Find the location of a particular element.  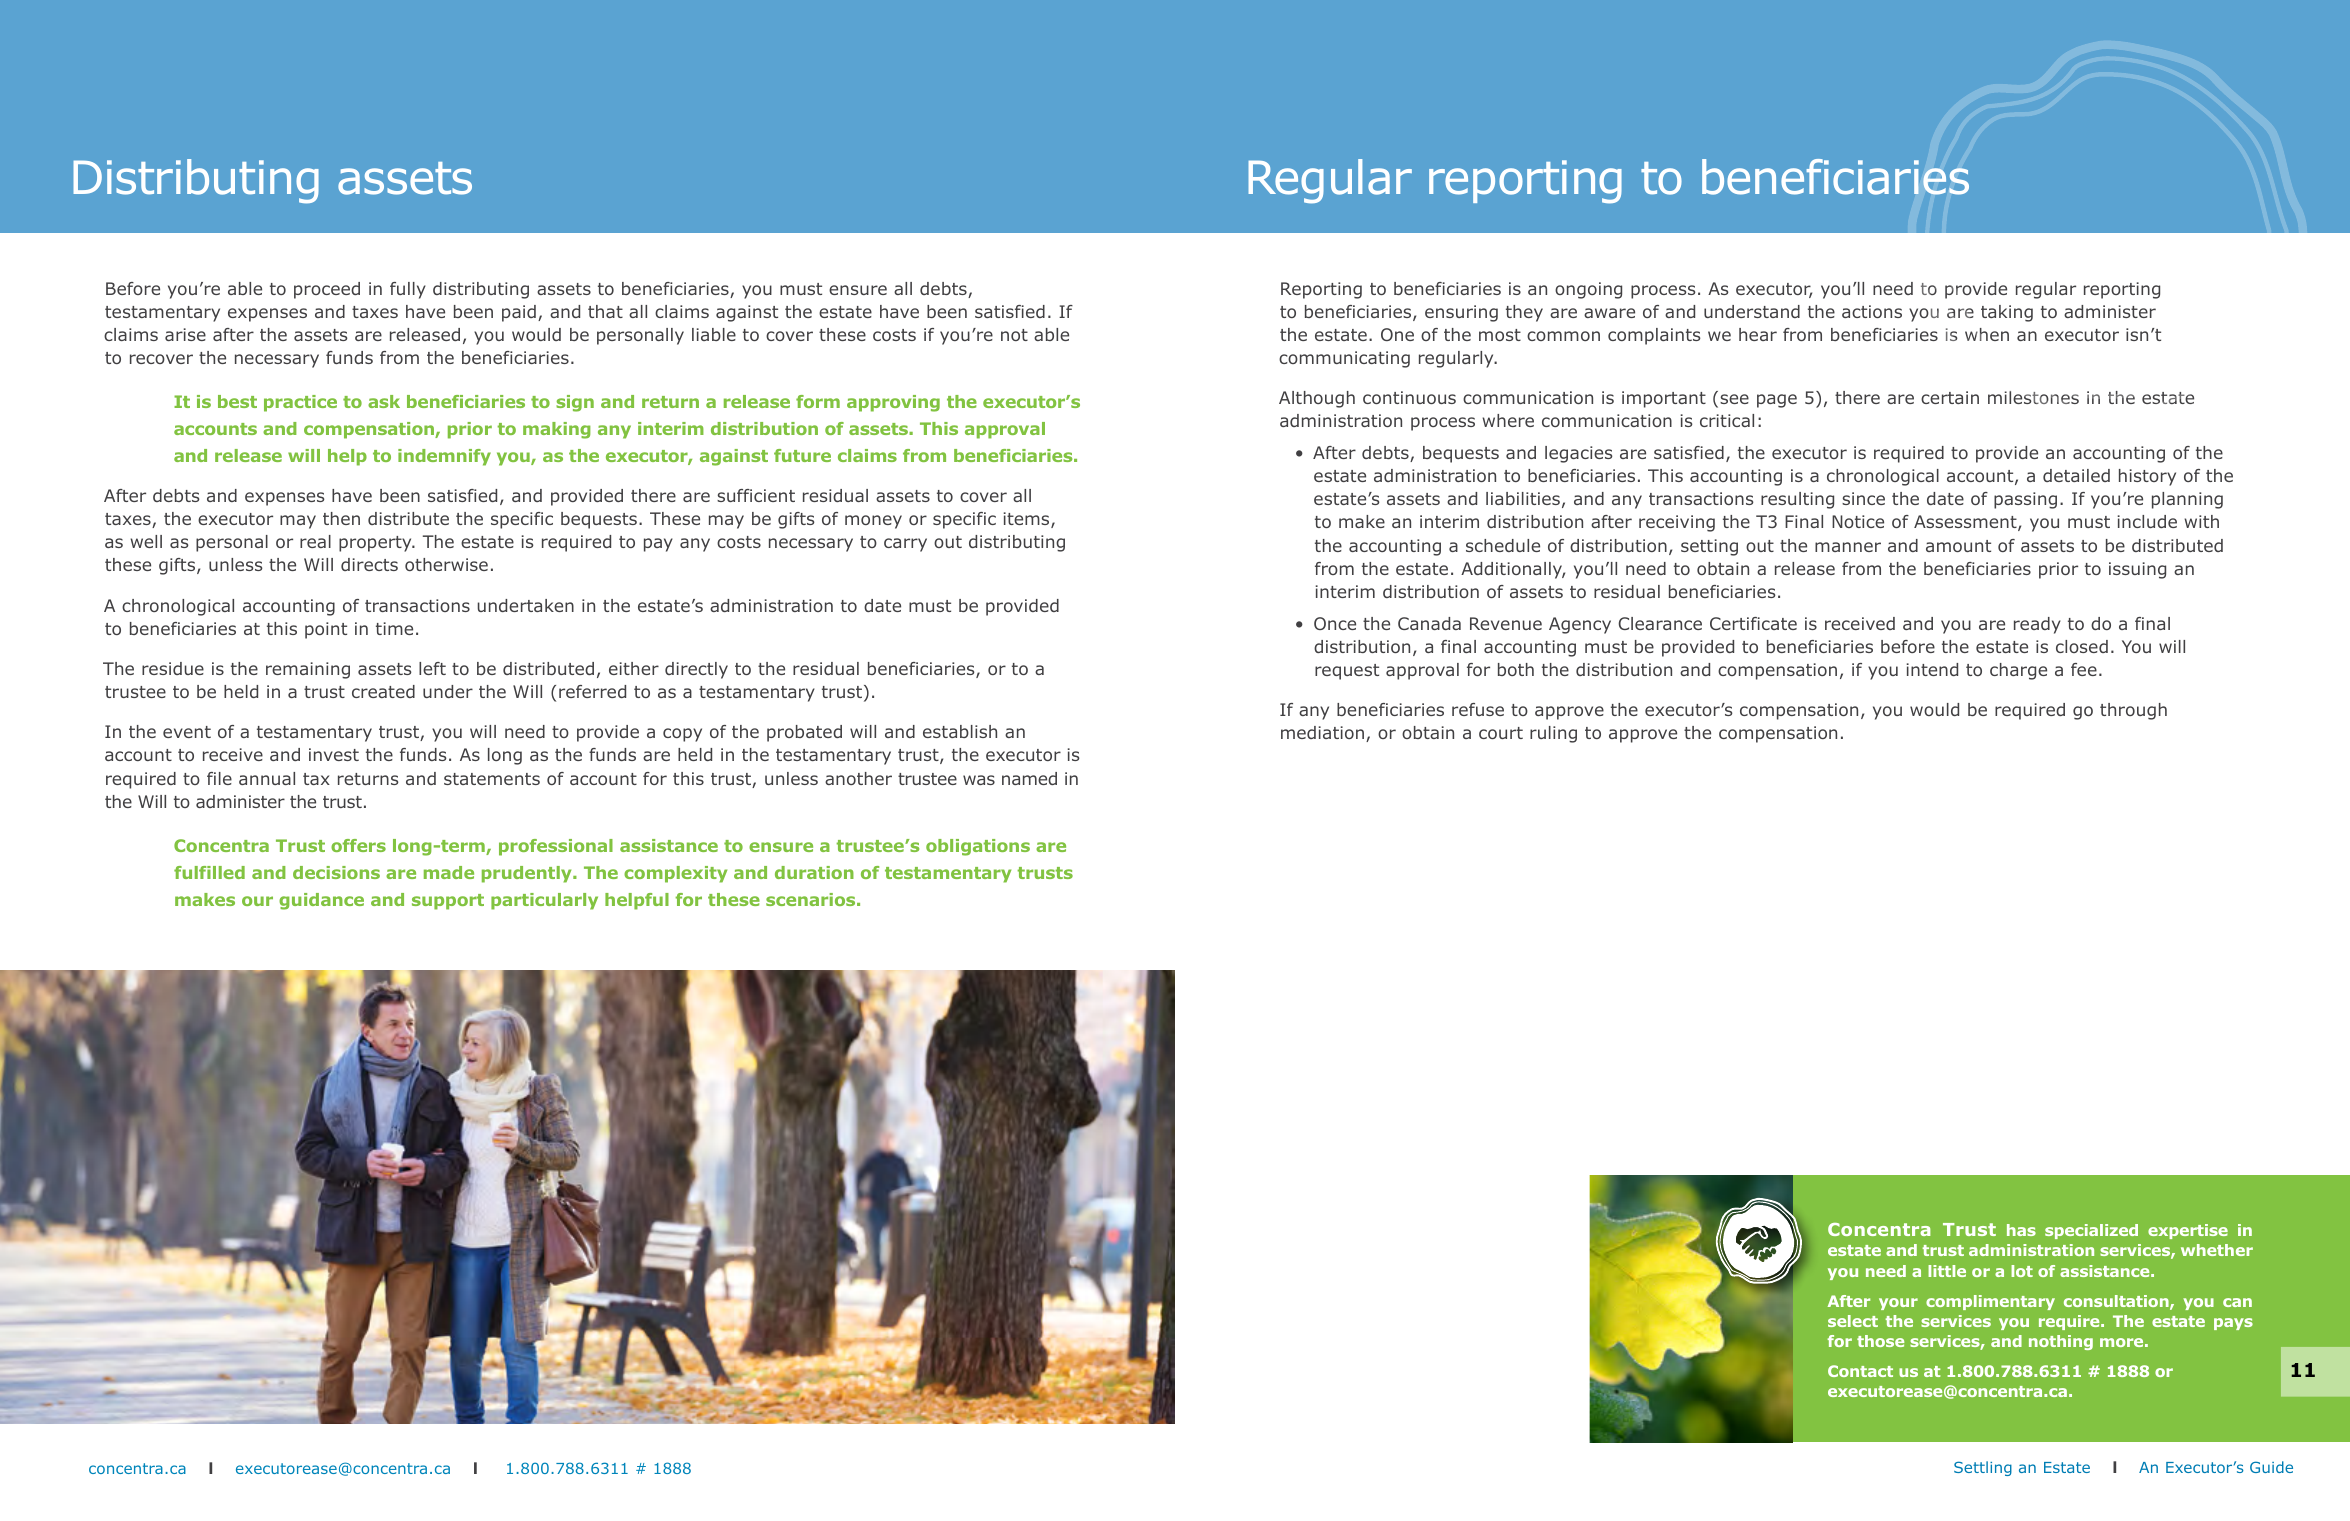

Contact is located at coordinates (1860, 1371).
